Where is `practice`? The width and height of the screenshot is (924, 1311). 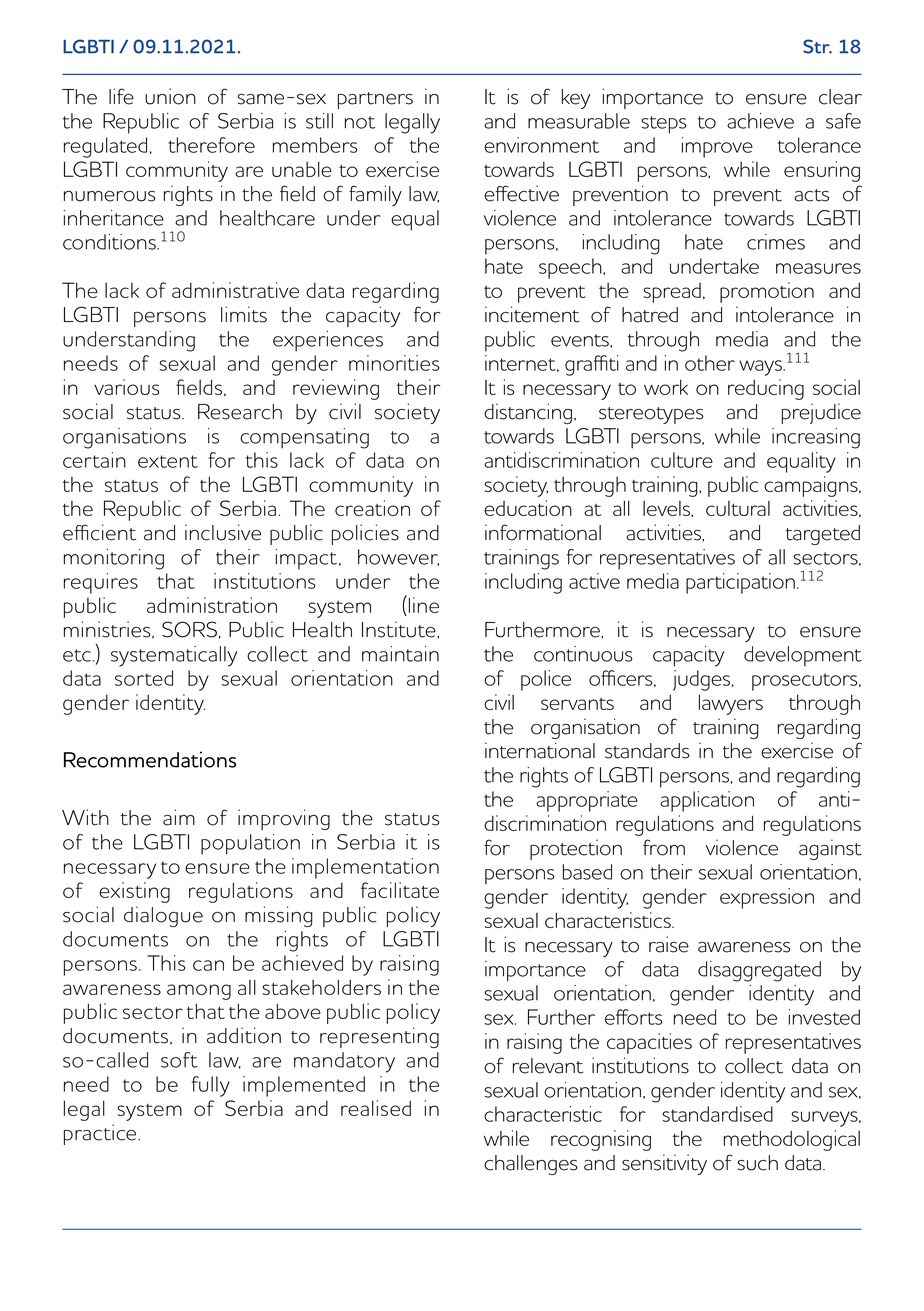 practice is located at coordinates (101, 1134).
